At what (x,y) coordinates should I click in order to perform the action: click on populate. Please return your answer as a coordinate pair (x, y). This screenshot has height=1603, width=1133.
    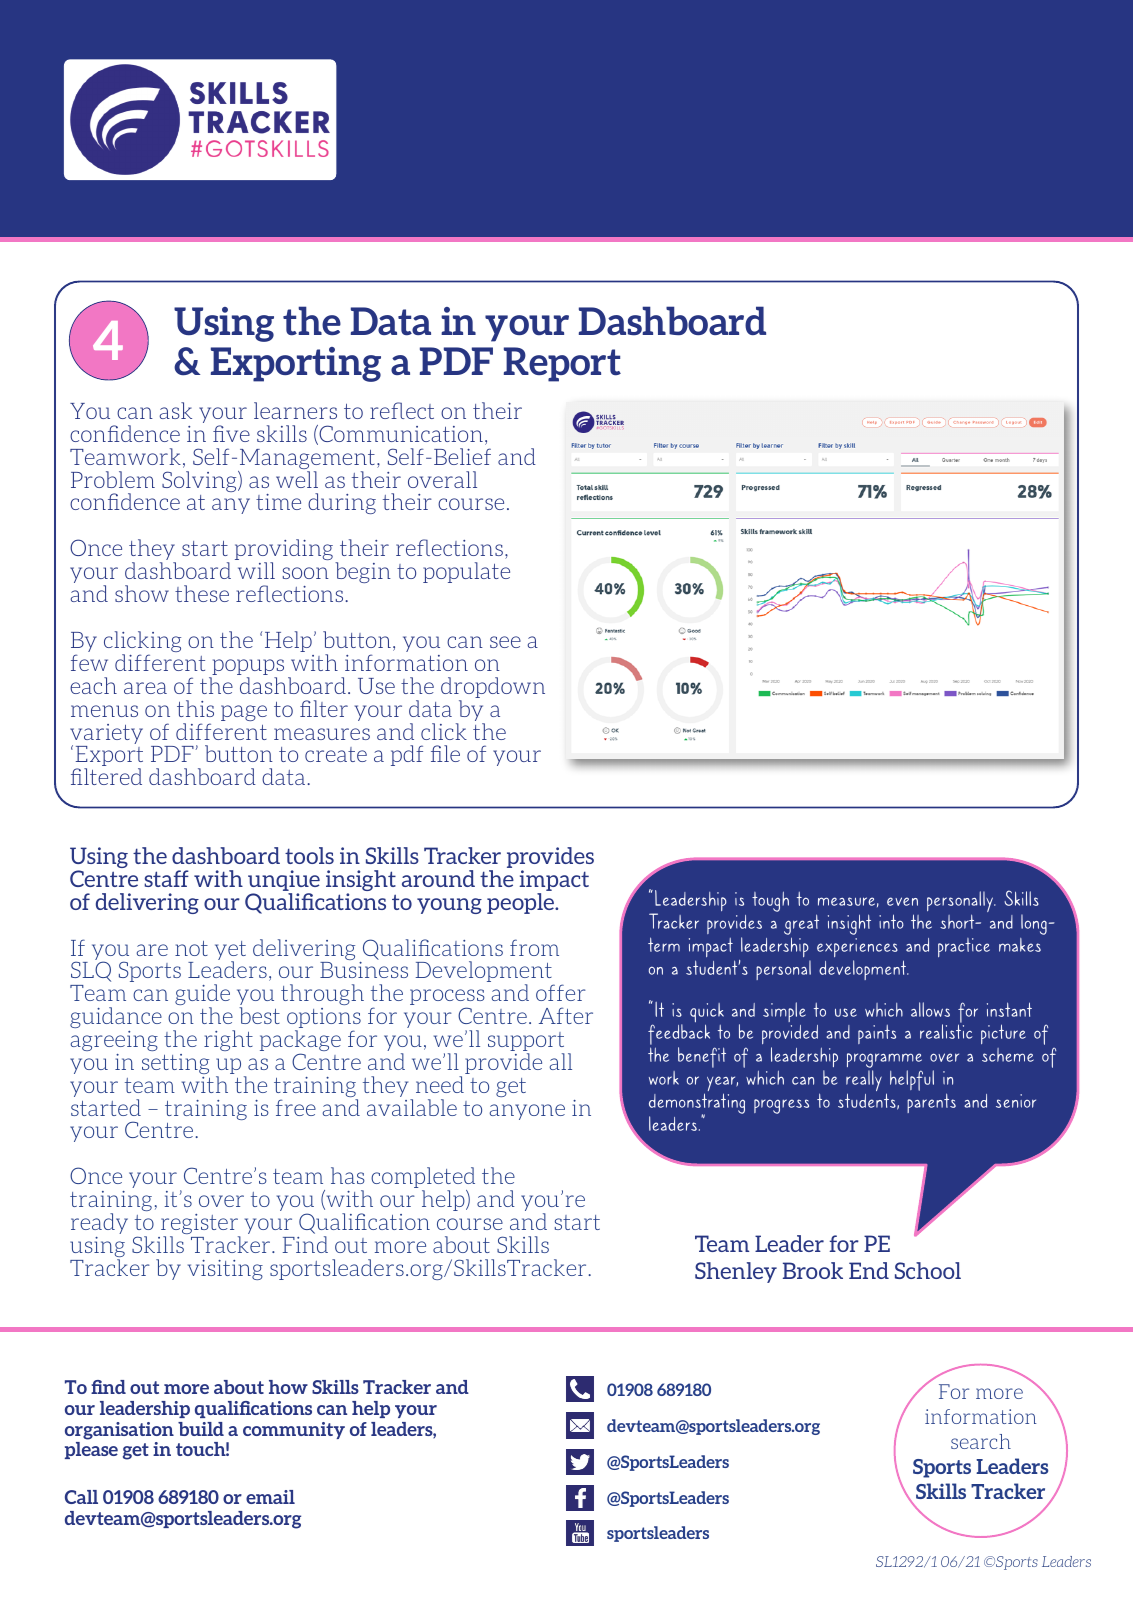
    Looking at the image, I should click on (466, 572).
